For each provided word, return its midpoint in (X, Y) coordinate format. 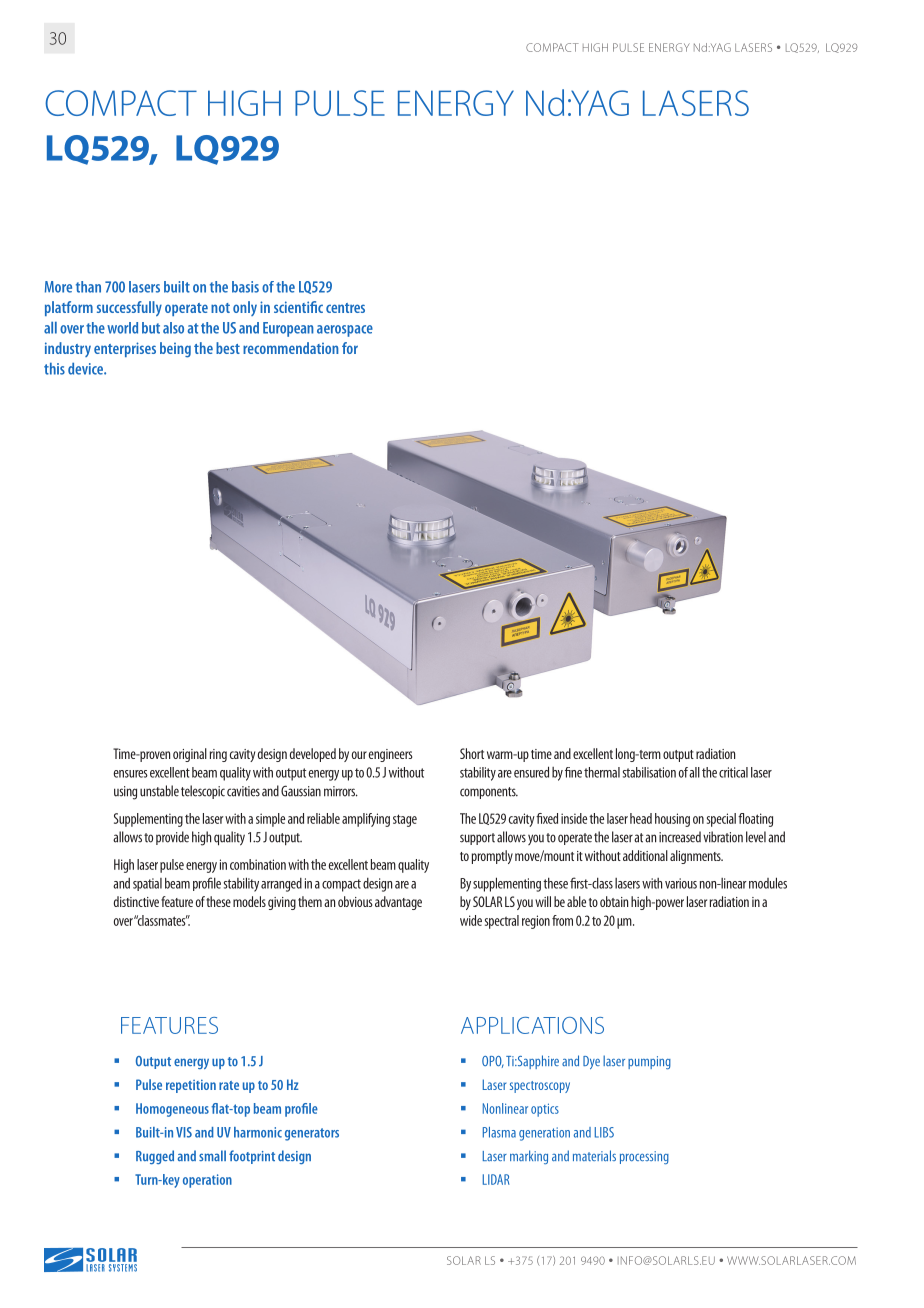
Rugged (155, 1157)
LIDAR (496, 1179)
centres (345, 308)
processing (644, 1157)
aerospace (345, 331)
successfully (129, 308)
